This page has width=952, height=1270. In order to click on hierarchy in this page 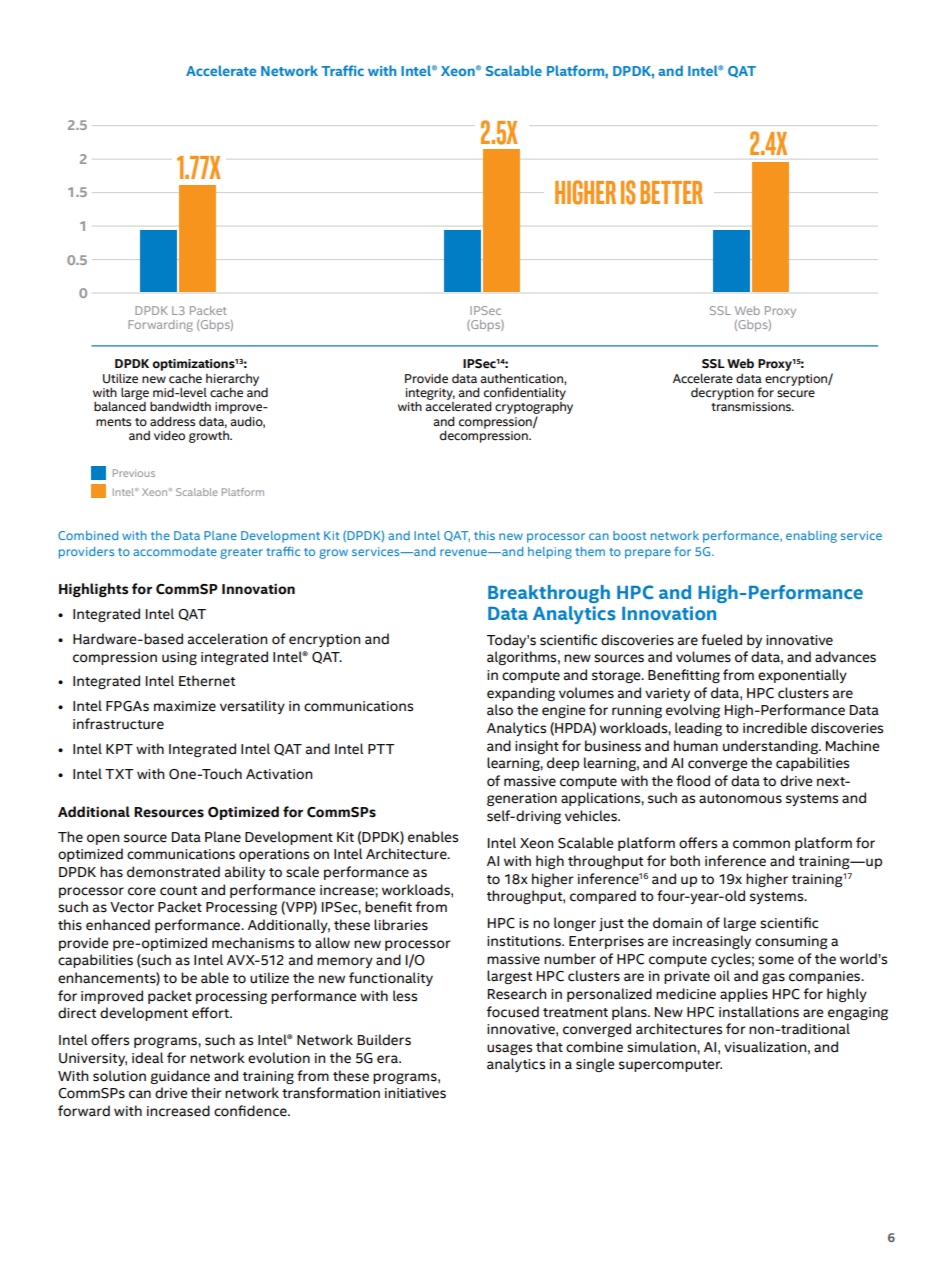, I will do `click(232, 381)`.
